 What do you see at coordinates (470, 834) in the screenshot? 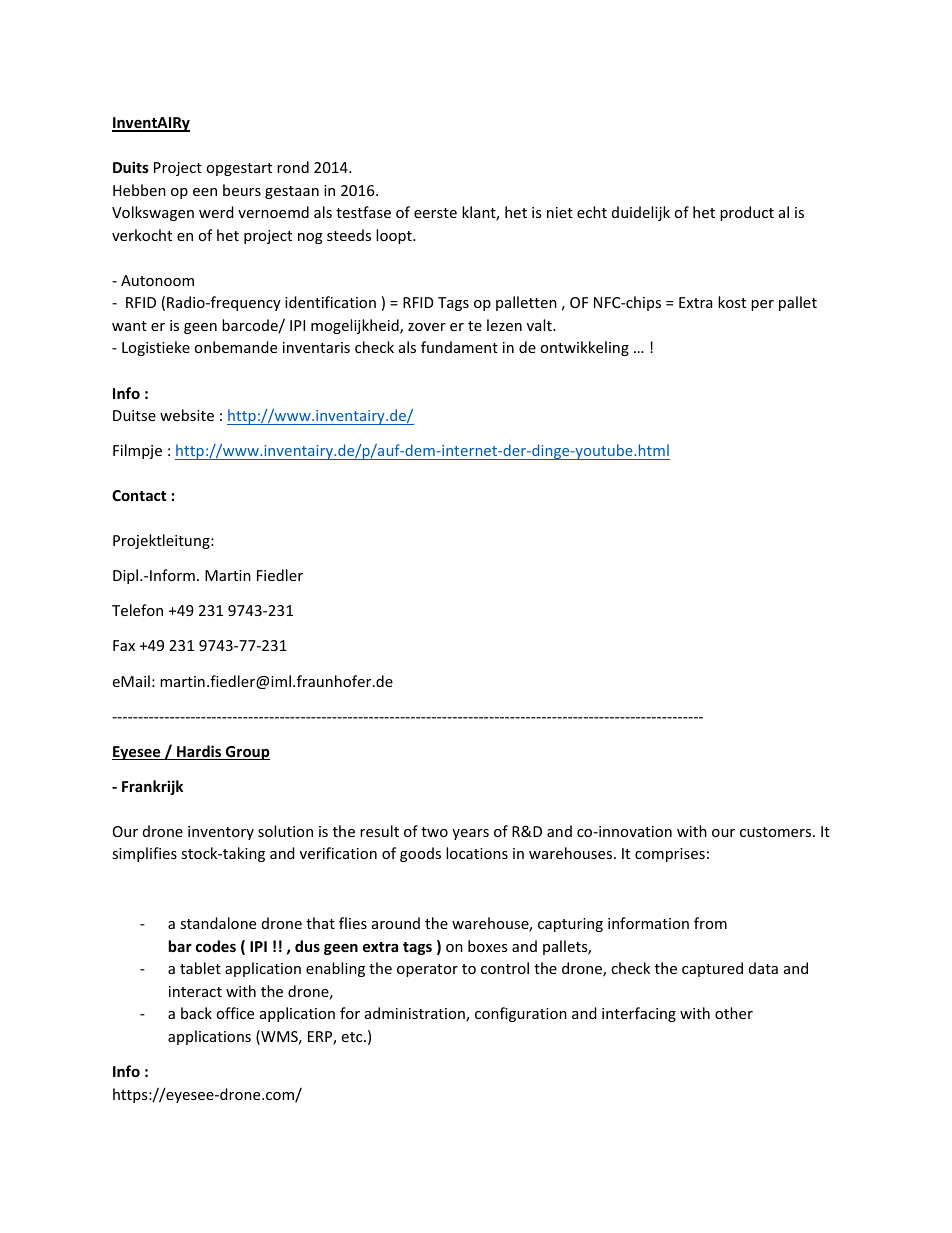
I see `years` at bounding box center [470, 834].
